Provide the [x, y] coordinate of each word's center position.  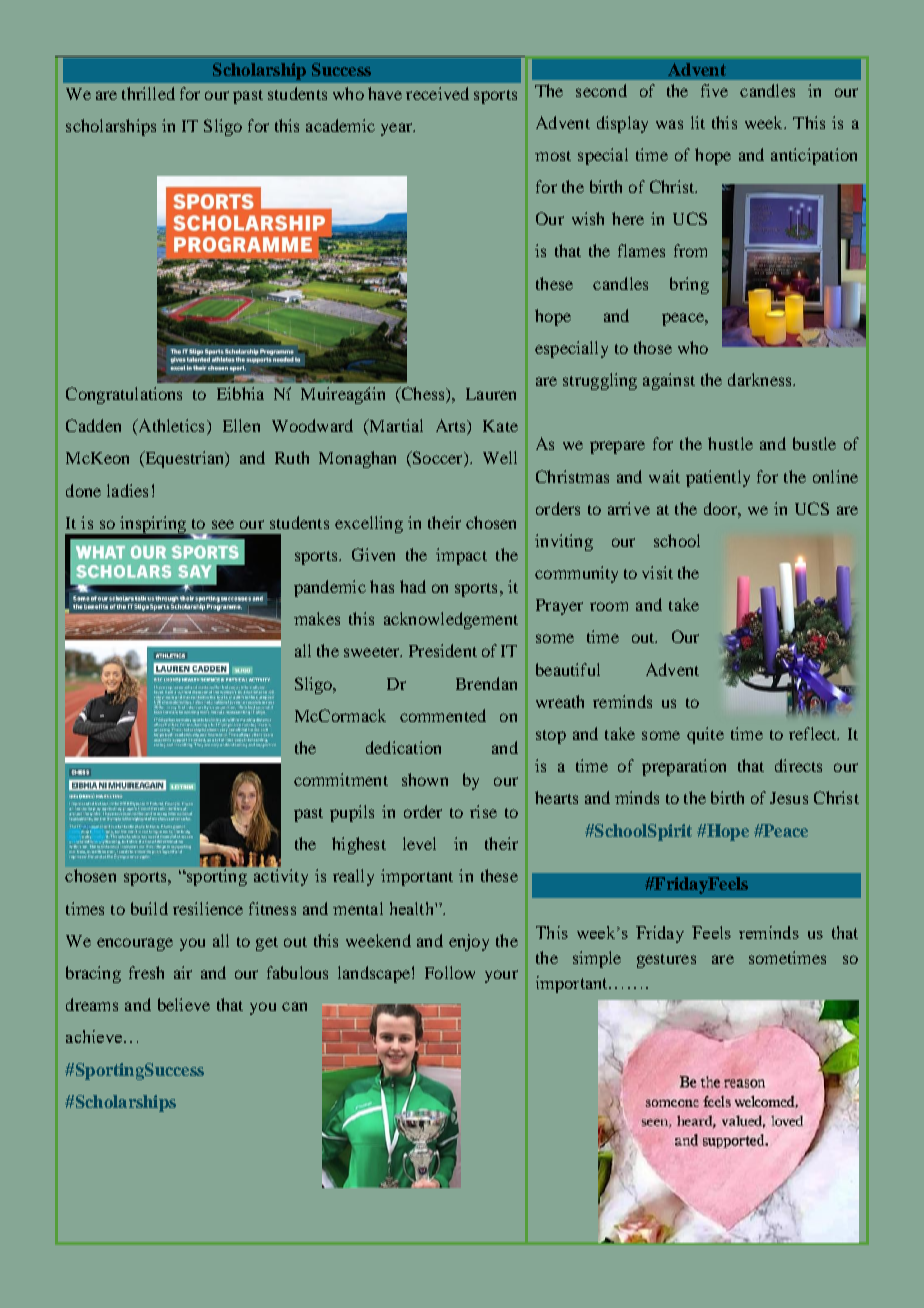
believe [184, 1004]
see [223, 524]
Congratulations [124, 395]
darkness [761, 379]
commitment [341, 779]
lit [698, 122]
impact [461, 556]
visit [657, 572]
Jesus [789, 798]
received [437, 93]
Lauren [491, 394]
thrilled [148, 93]
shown [425, 779]
